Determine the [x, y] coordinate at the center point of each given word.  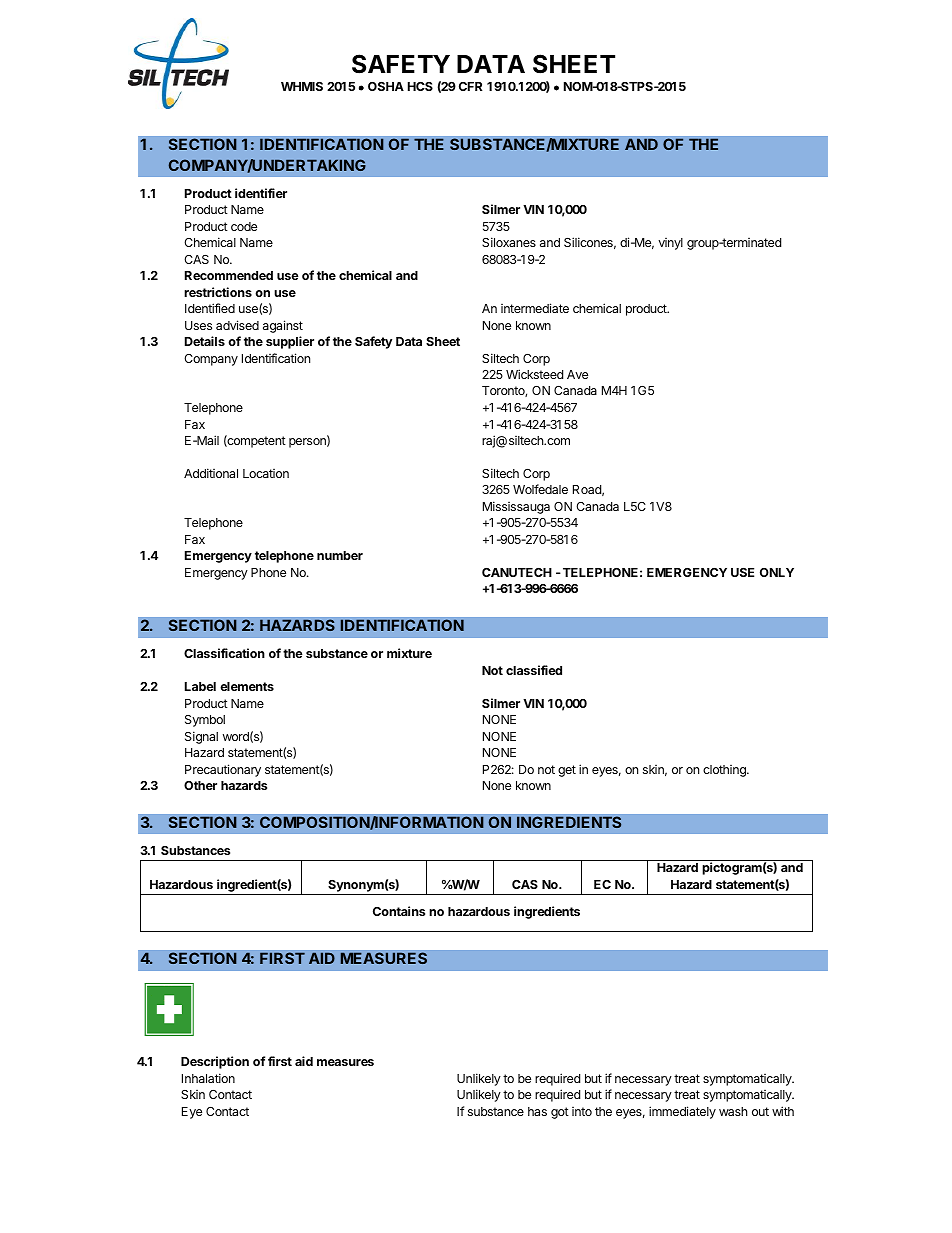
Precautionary [223, 770]
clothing [725, 771]
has [537, 1111]
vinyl [670, 244]
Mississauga [516, 507]
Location [266, 473]
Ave [577, 374]
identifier [261, 193]
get [567, 771]
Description [215, 1062]
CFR [470, 86]
